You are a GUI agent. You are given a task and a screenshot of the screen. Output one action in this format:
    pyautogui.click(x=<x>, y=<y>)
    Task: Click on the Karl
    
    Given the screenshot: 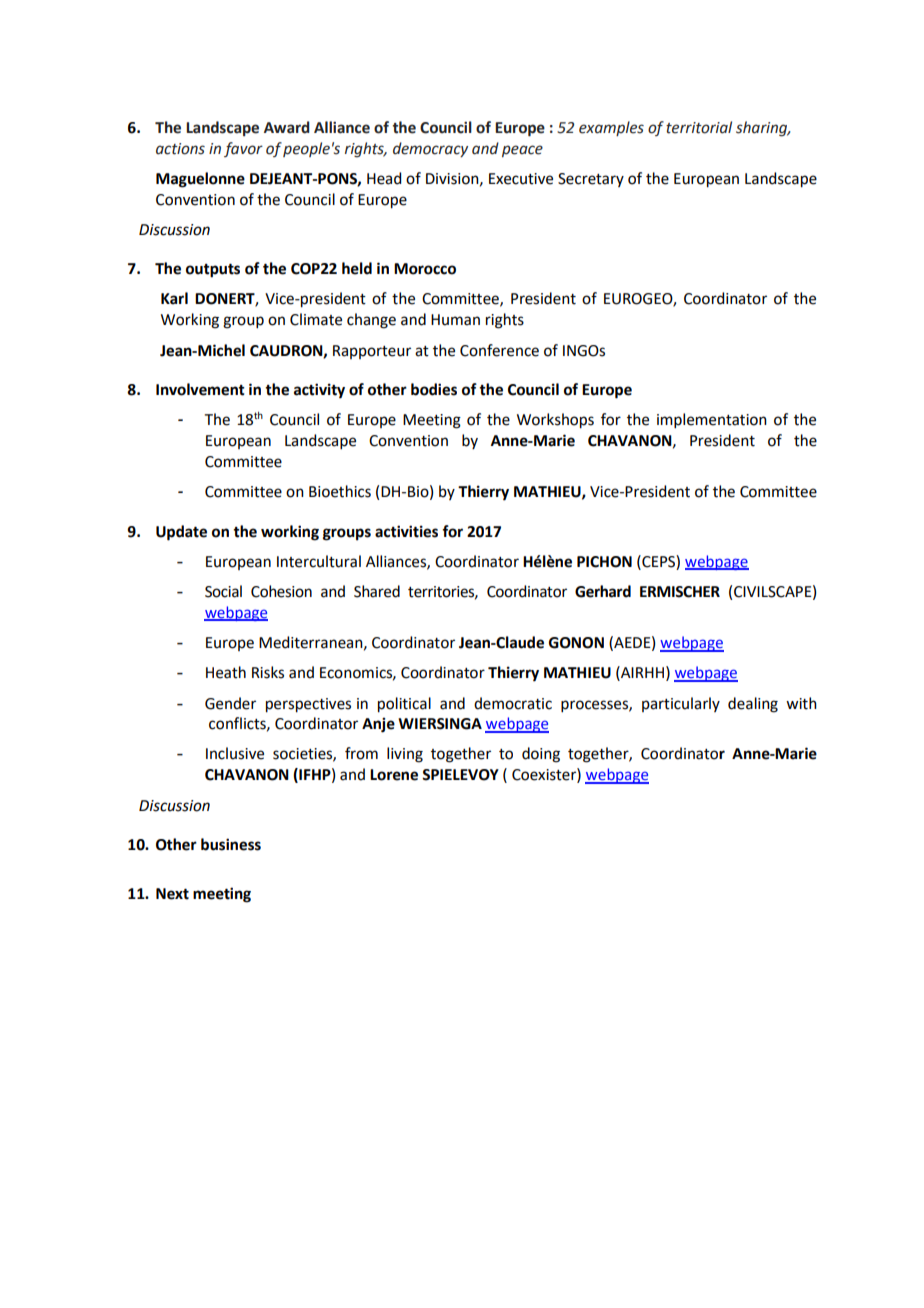 What is the action you would take?
    pyautogui.click(x=174, y=298)
